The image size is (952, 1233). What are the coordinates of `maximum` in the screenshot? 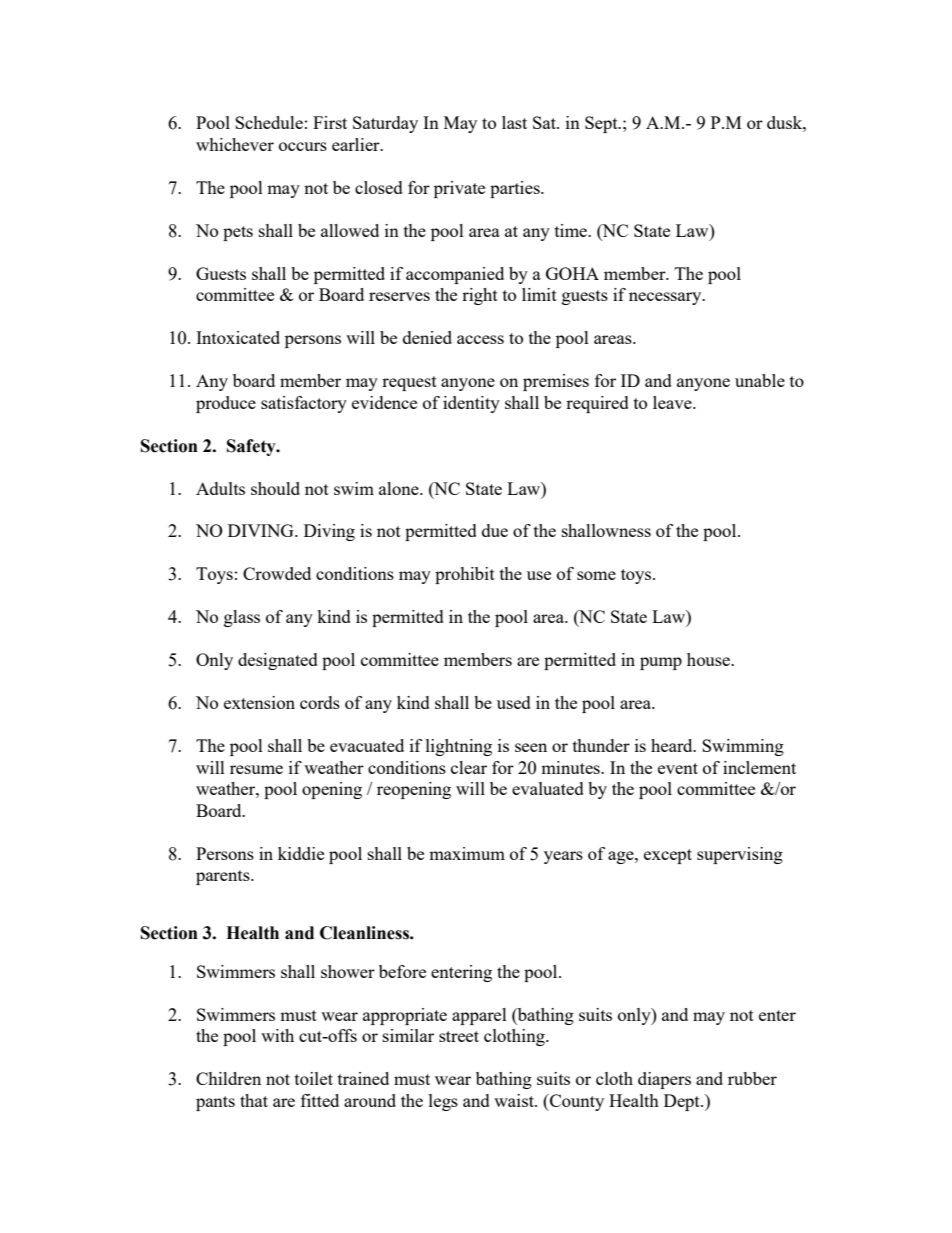 It's located at (467, 853).
